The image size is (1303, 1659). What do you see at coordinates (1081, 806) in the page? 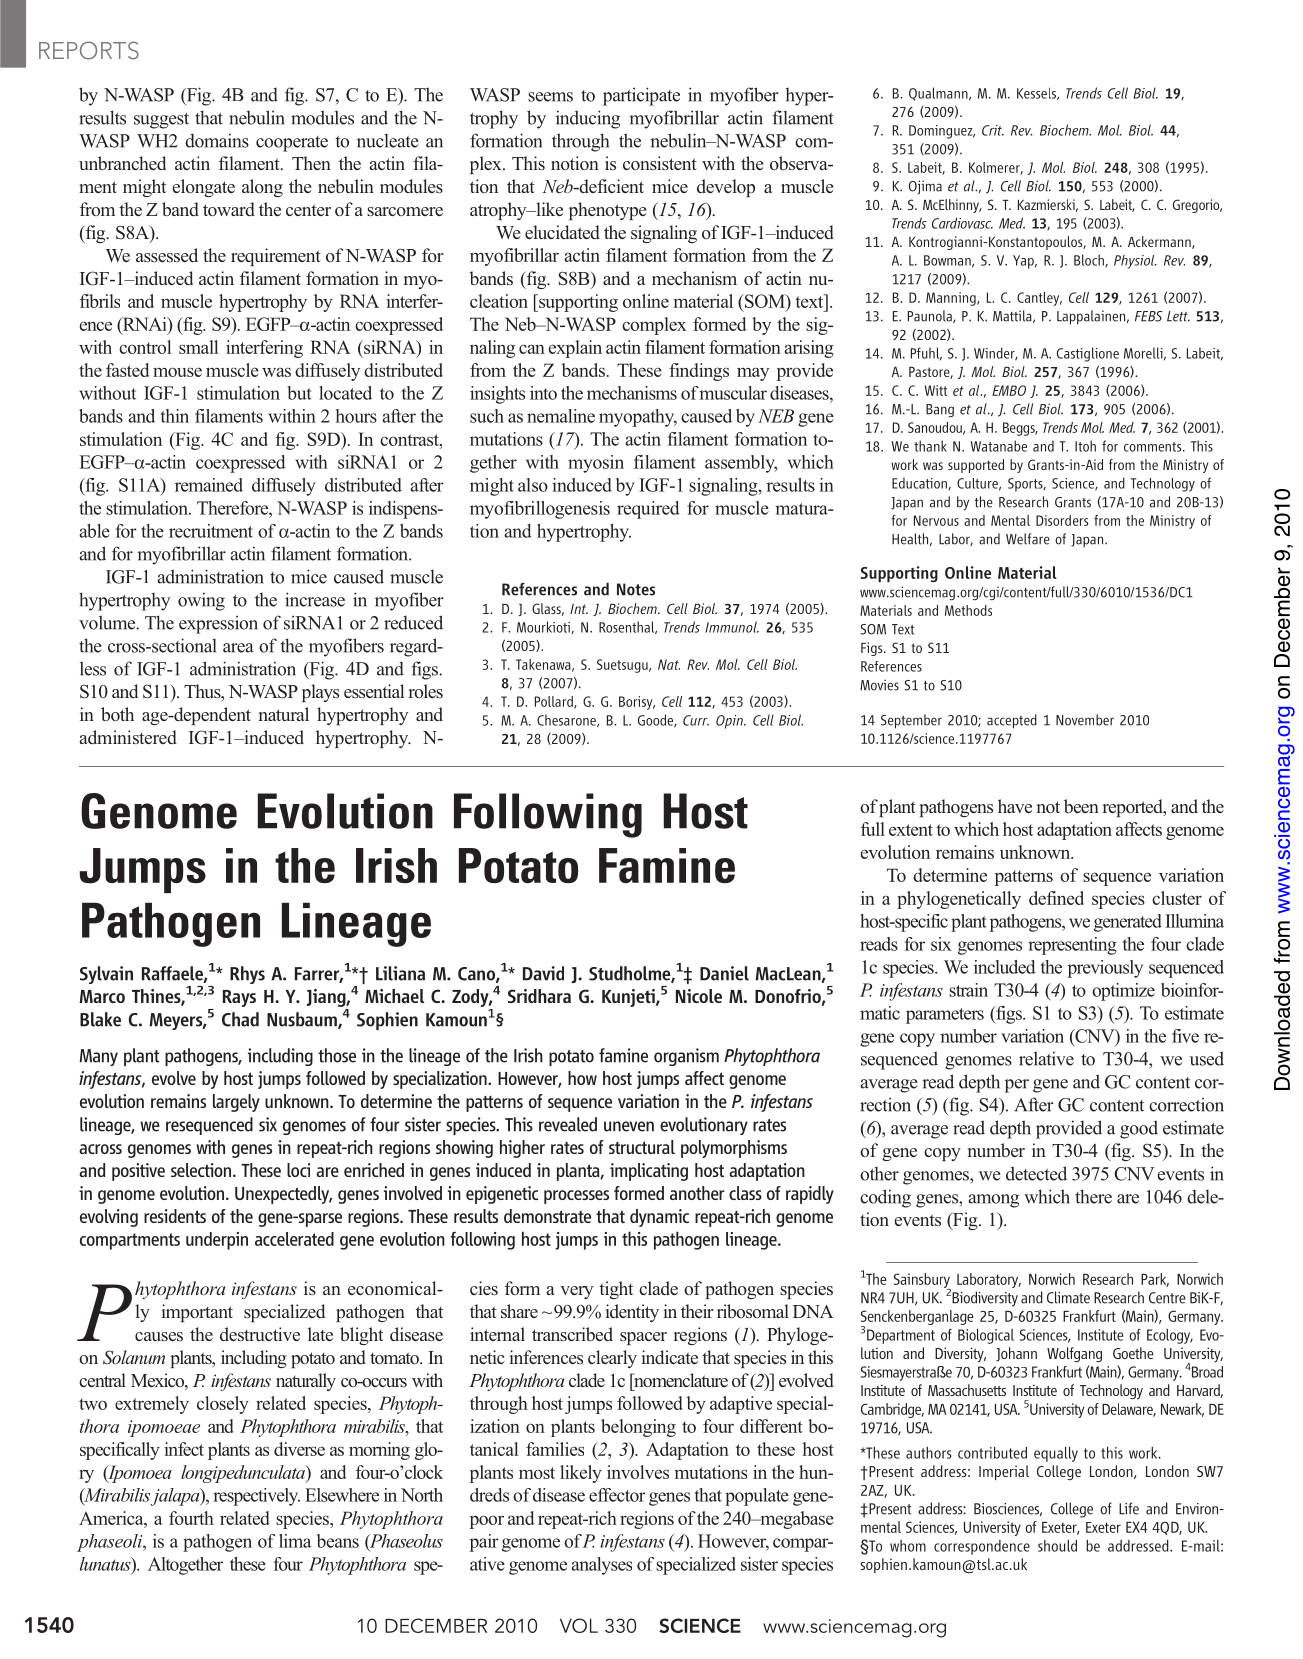
I see `been` at bounding box center [1081, 806].
